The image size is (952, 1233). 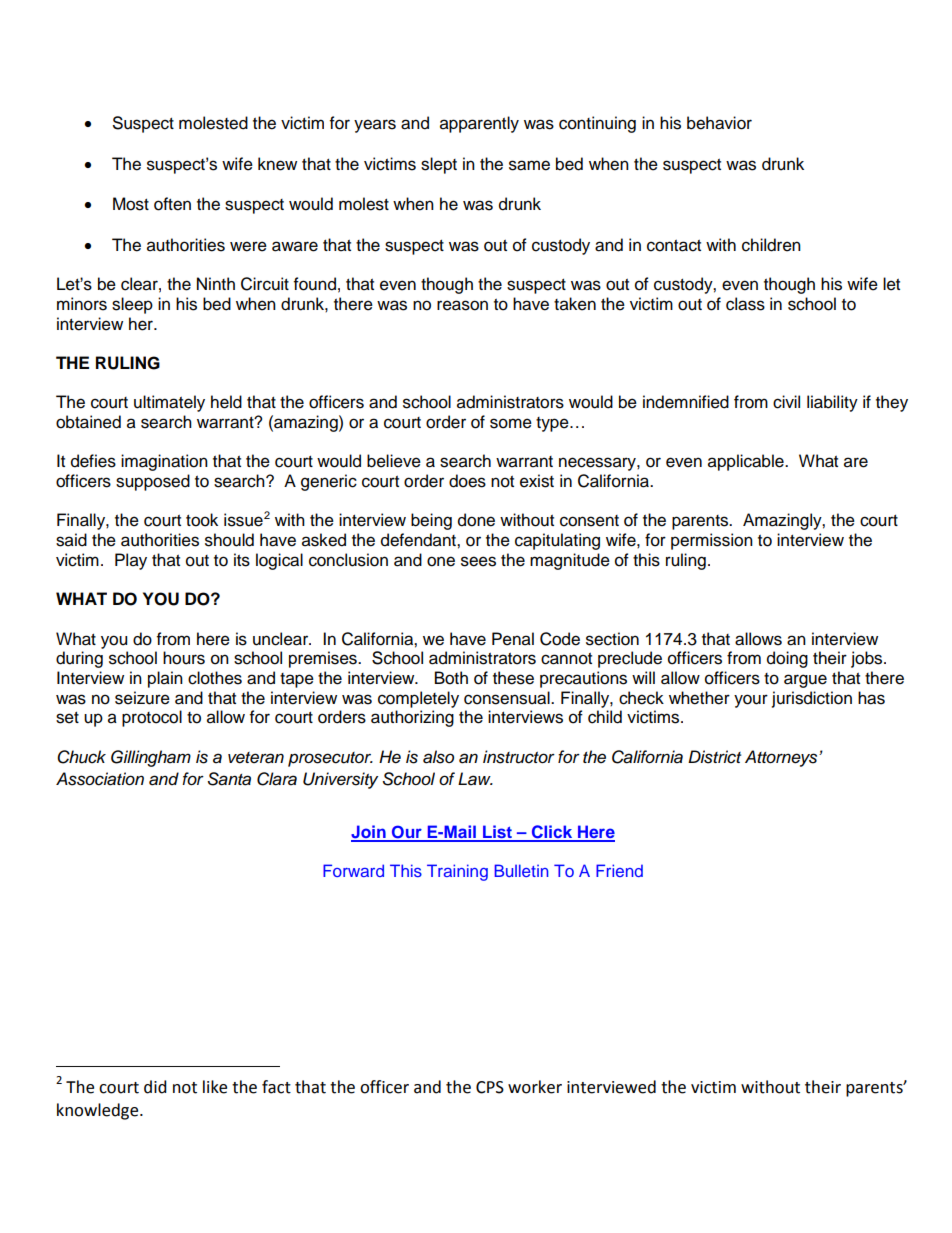 I want to click on slept, so click(x=439, y=165).
